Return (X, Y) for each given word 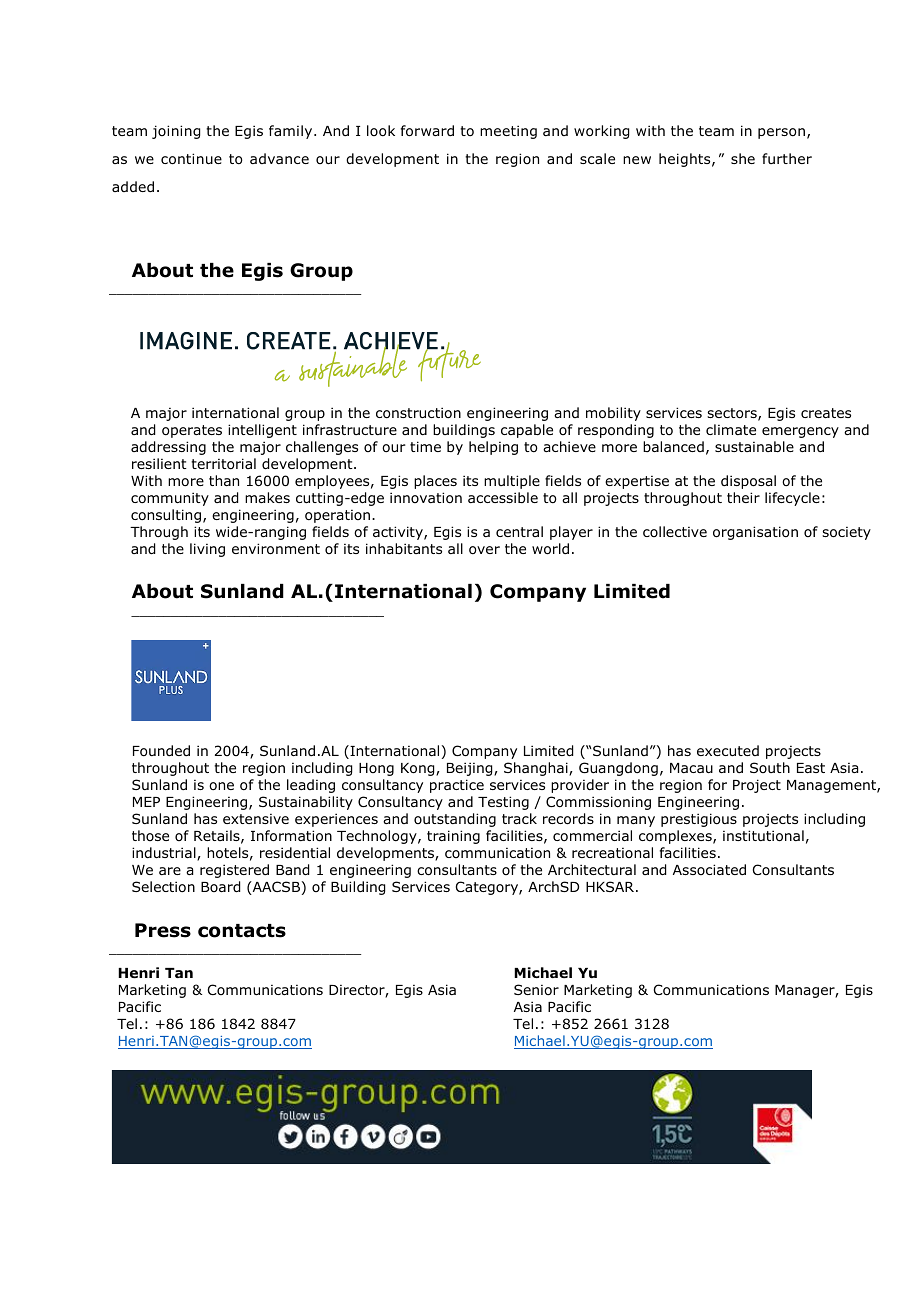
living (207, 550)
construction (418, 413)
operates (192, 431)
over (484, 550)
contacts (242, 931)
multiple (512, 482)
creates (826, 413)
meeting (508, 132)
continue (191, 159)
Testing (503, 803)
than (224, 480)
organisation (755, 533)
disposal (748, 482)
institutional (763, 836)
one (221, 786)
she (743, 158)
